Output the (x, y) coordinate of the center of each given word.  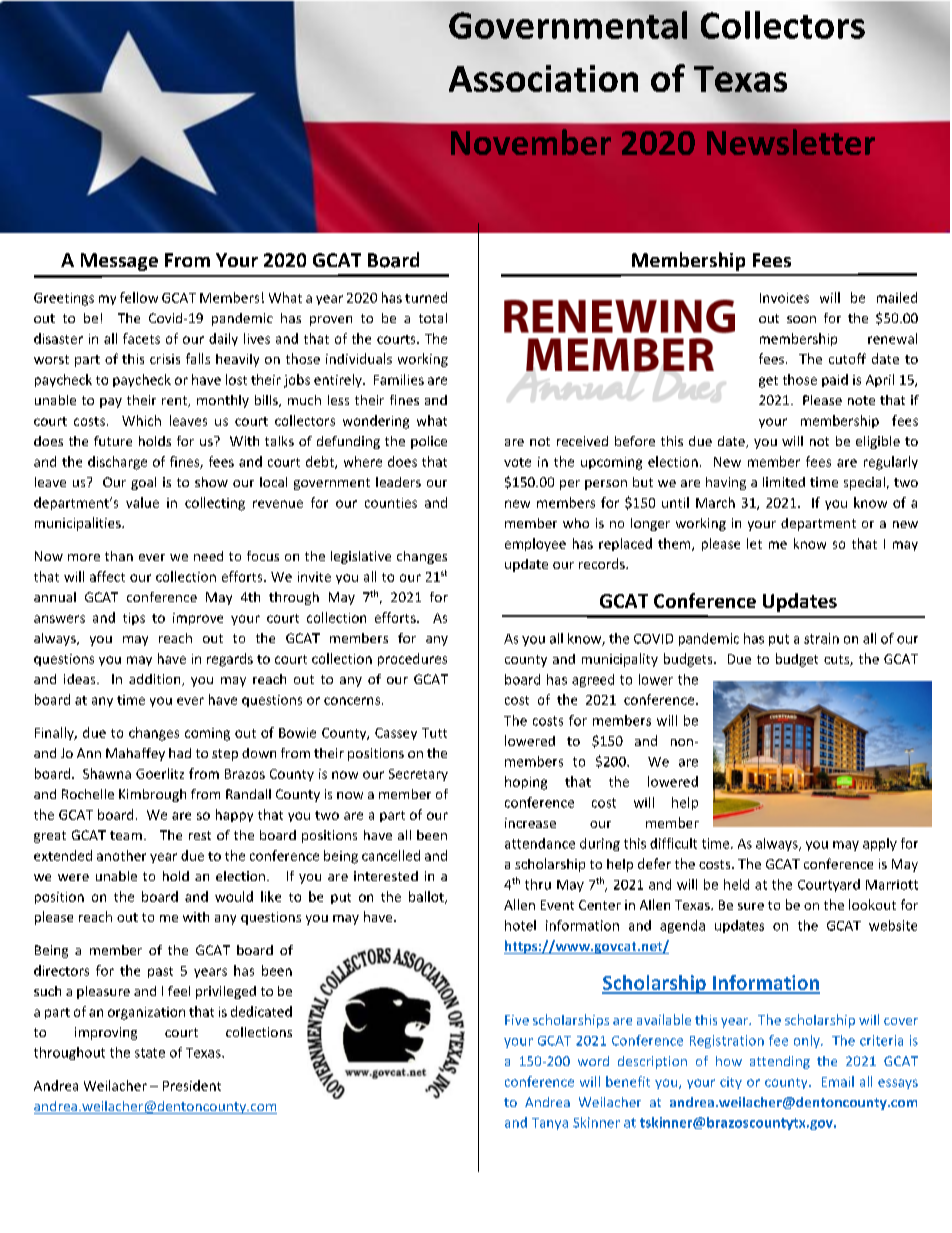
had (180, 753)
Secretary (418, 775)
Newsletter (791, 142)
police (429, 442)
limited (784, 482)
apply (880, 844)
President (192, 1085)
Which (141, 420)
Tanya (550, 1124)
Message (119, 262)
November (531, 142)
